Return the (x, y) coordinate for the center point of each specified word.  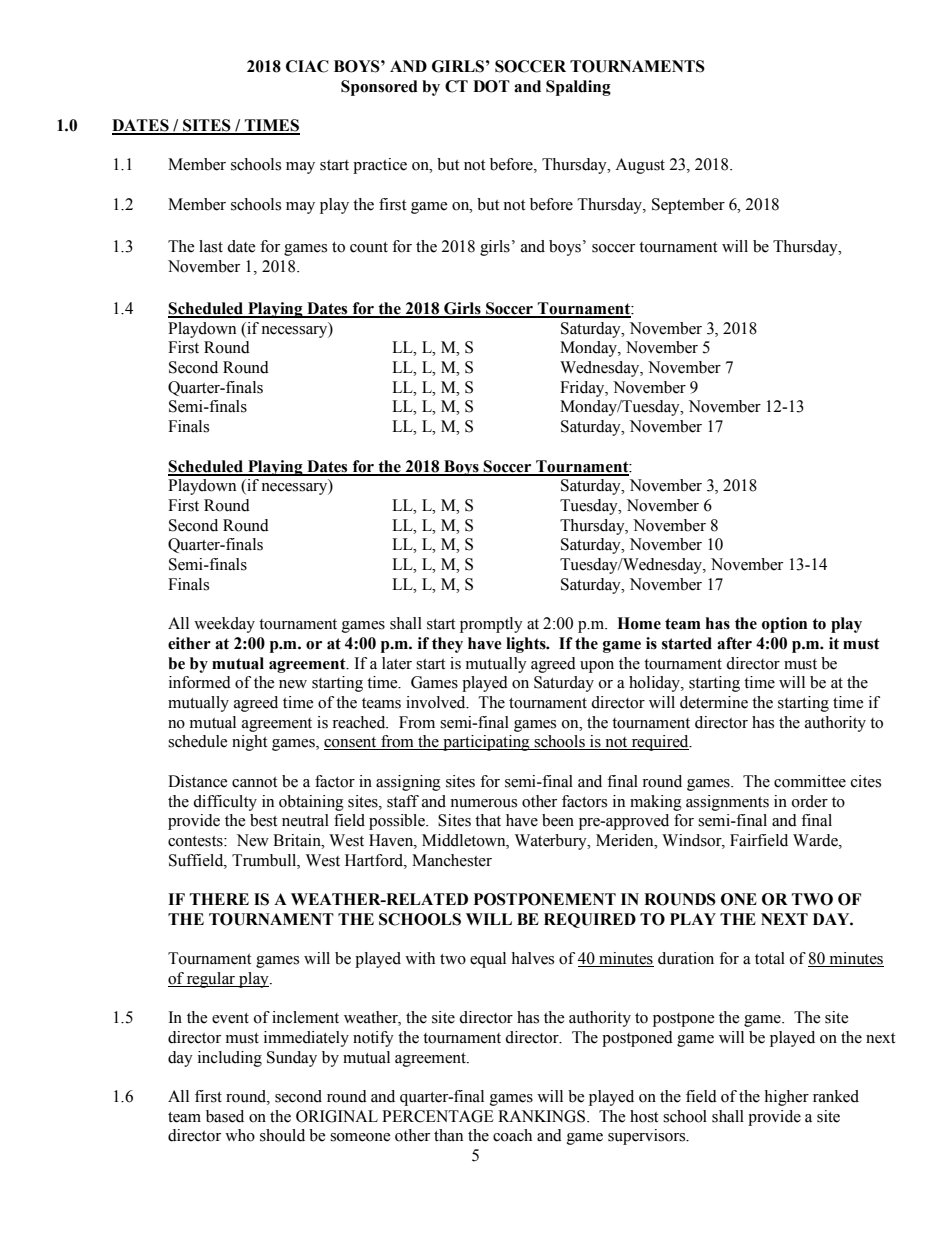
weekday (224, 625)
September (688, 206)
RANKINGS (543, 1116)
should (282, 1135)
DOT (491, 86)
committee (810, 781)
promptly (491, 625)
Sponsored (379, 88)
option (784, 625)
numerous (483, 803)
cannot (254, 782)
